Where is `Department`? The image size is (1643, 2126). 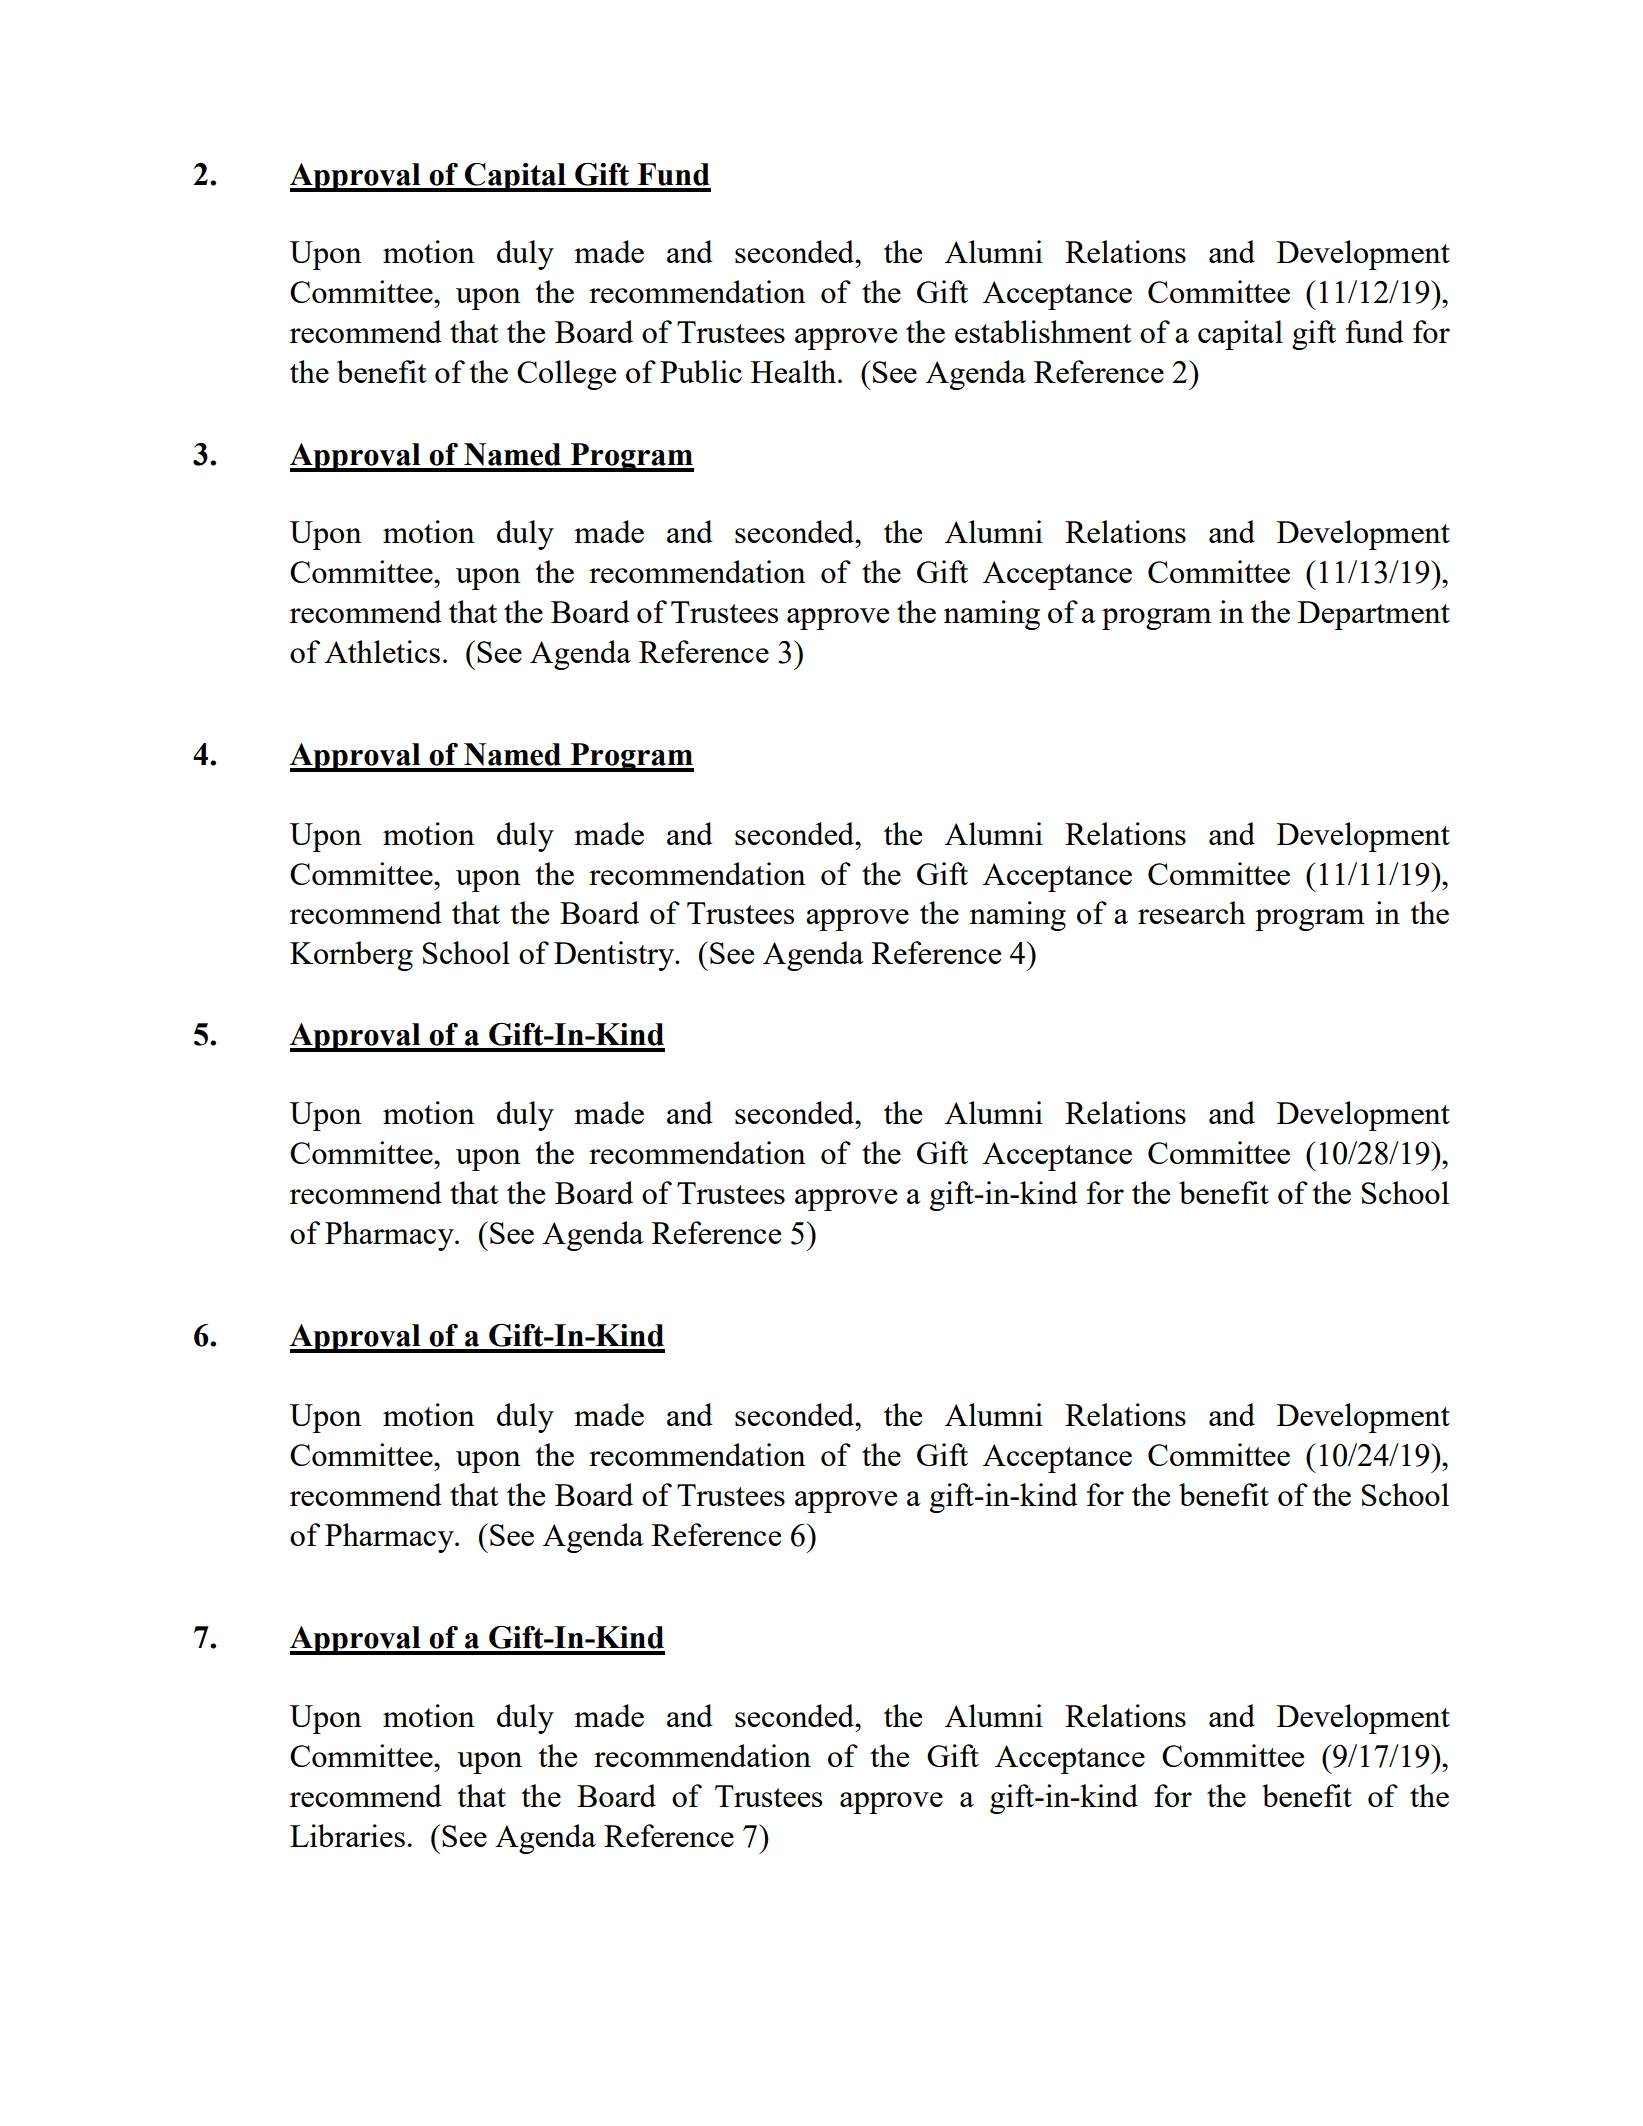
Department is located at coordinates (1374, 615).
